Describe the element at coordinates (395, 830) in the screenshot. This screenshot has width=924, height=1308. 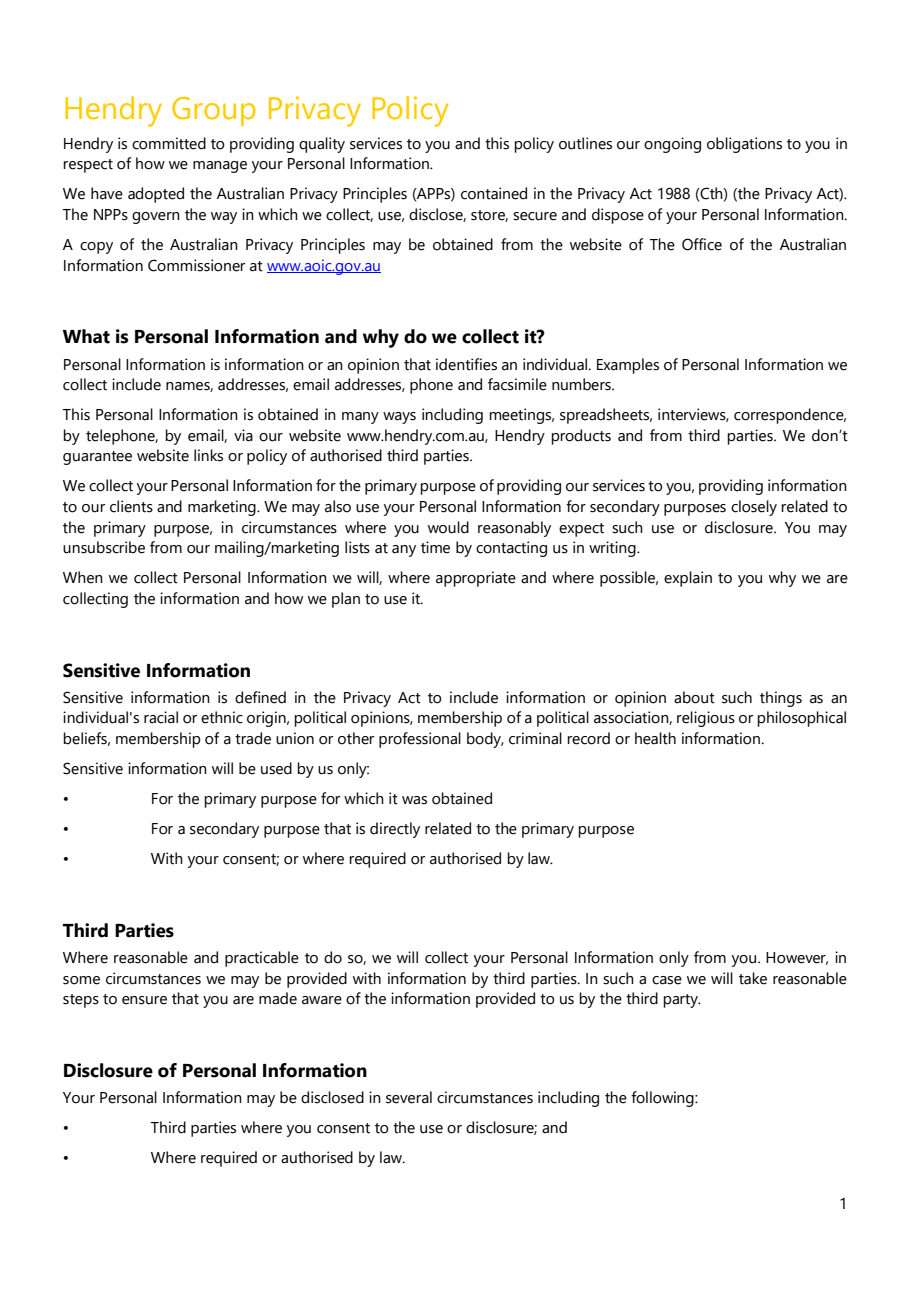
I see `directly` at that location.
